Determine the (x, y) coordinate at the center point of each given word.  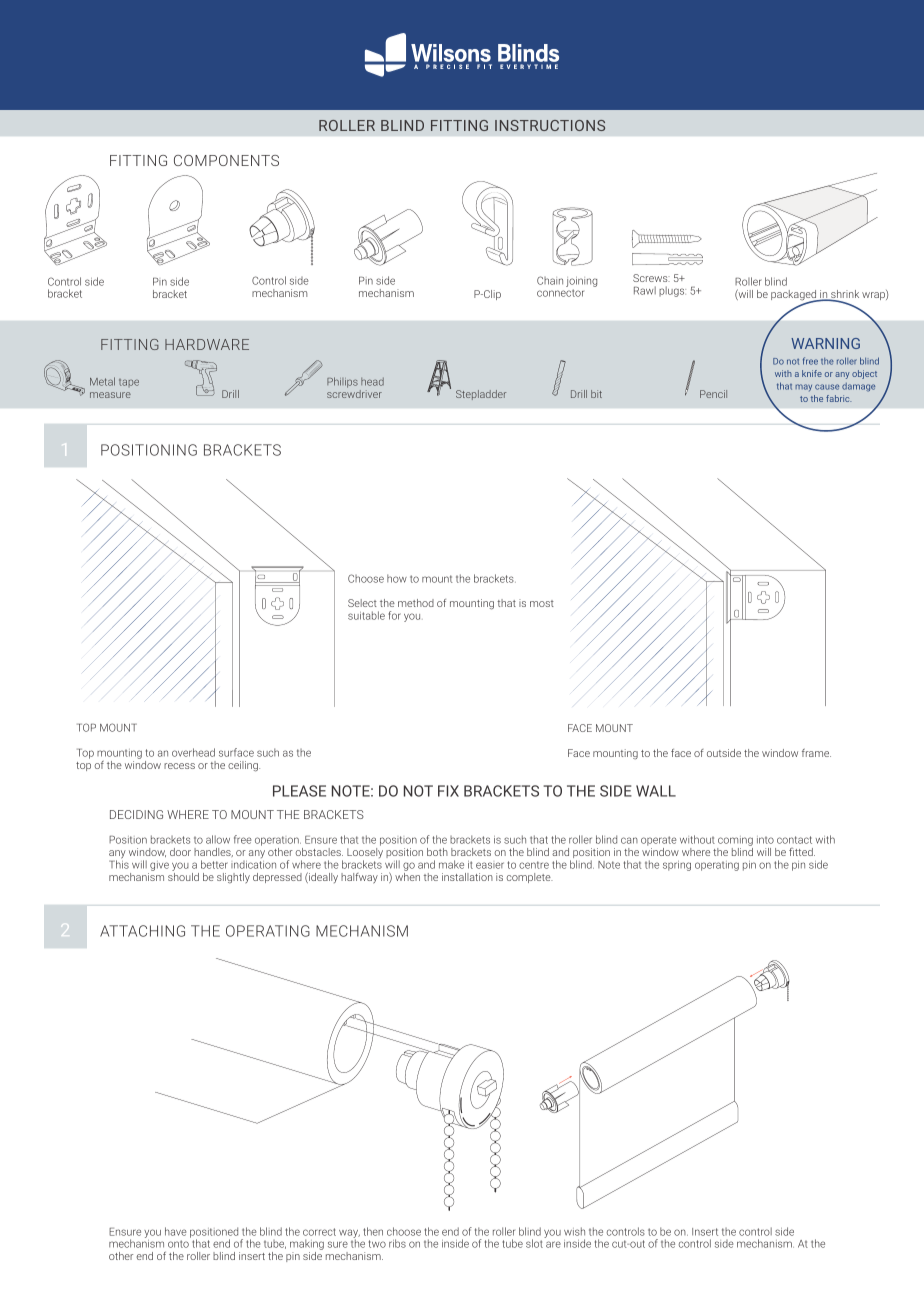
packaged (795, 296)
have (175, 1231)
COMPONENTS (226, 160)
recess (179, 766)
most (542, 603)
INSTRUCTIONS (550, 125)
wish (574, 1231)
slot (535, 1242)
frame (816, 753)
